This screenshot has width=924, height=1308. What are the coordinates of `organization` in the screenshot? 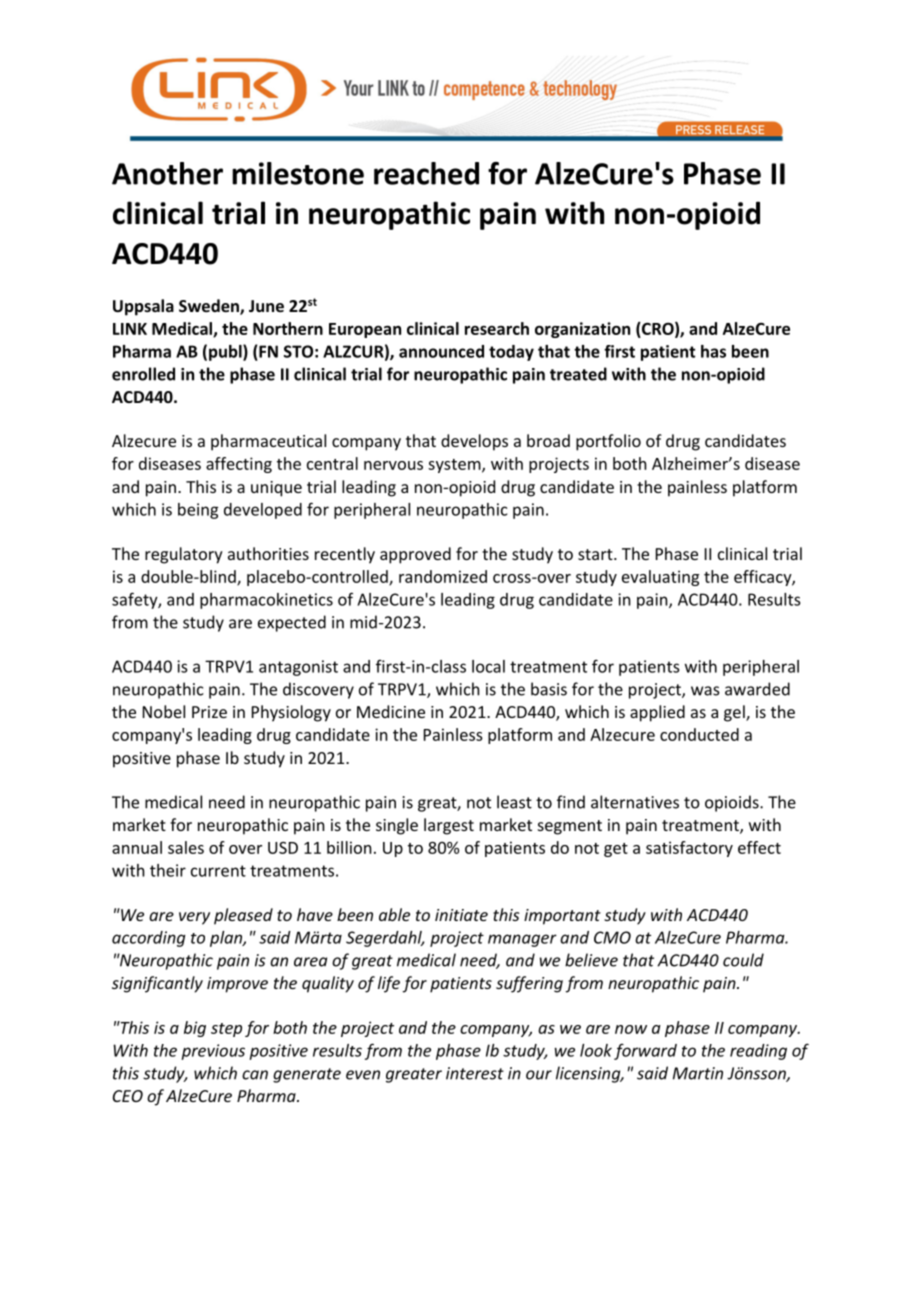 It's located at (582, 330).
